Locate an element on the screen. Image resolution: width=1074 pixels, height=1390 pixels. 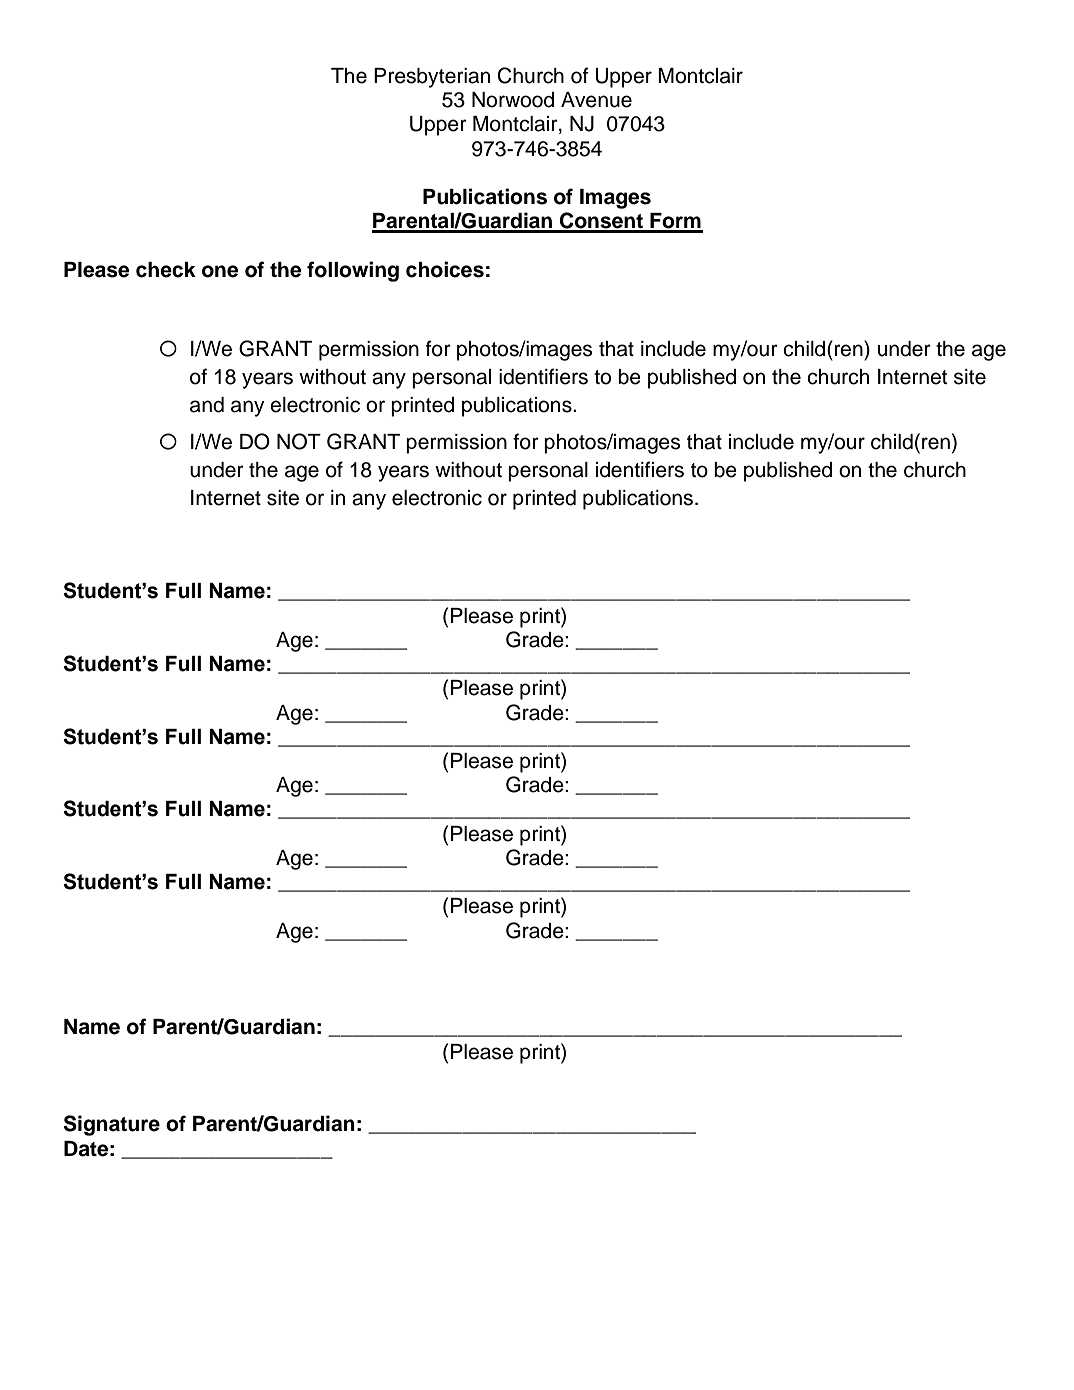
and is located at coordinates (207, 405).
